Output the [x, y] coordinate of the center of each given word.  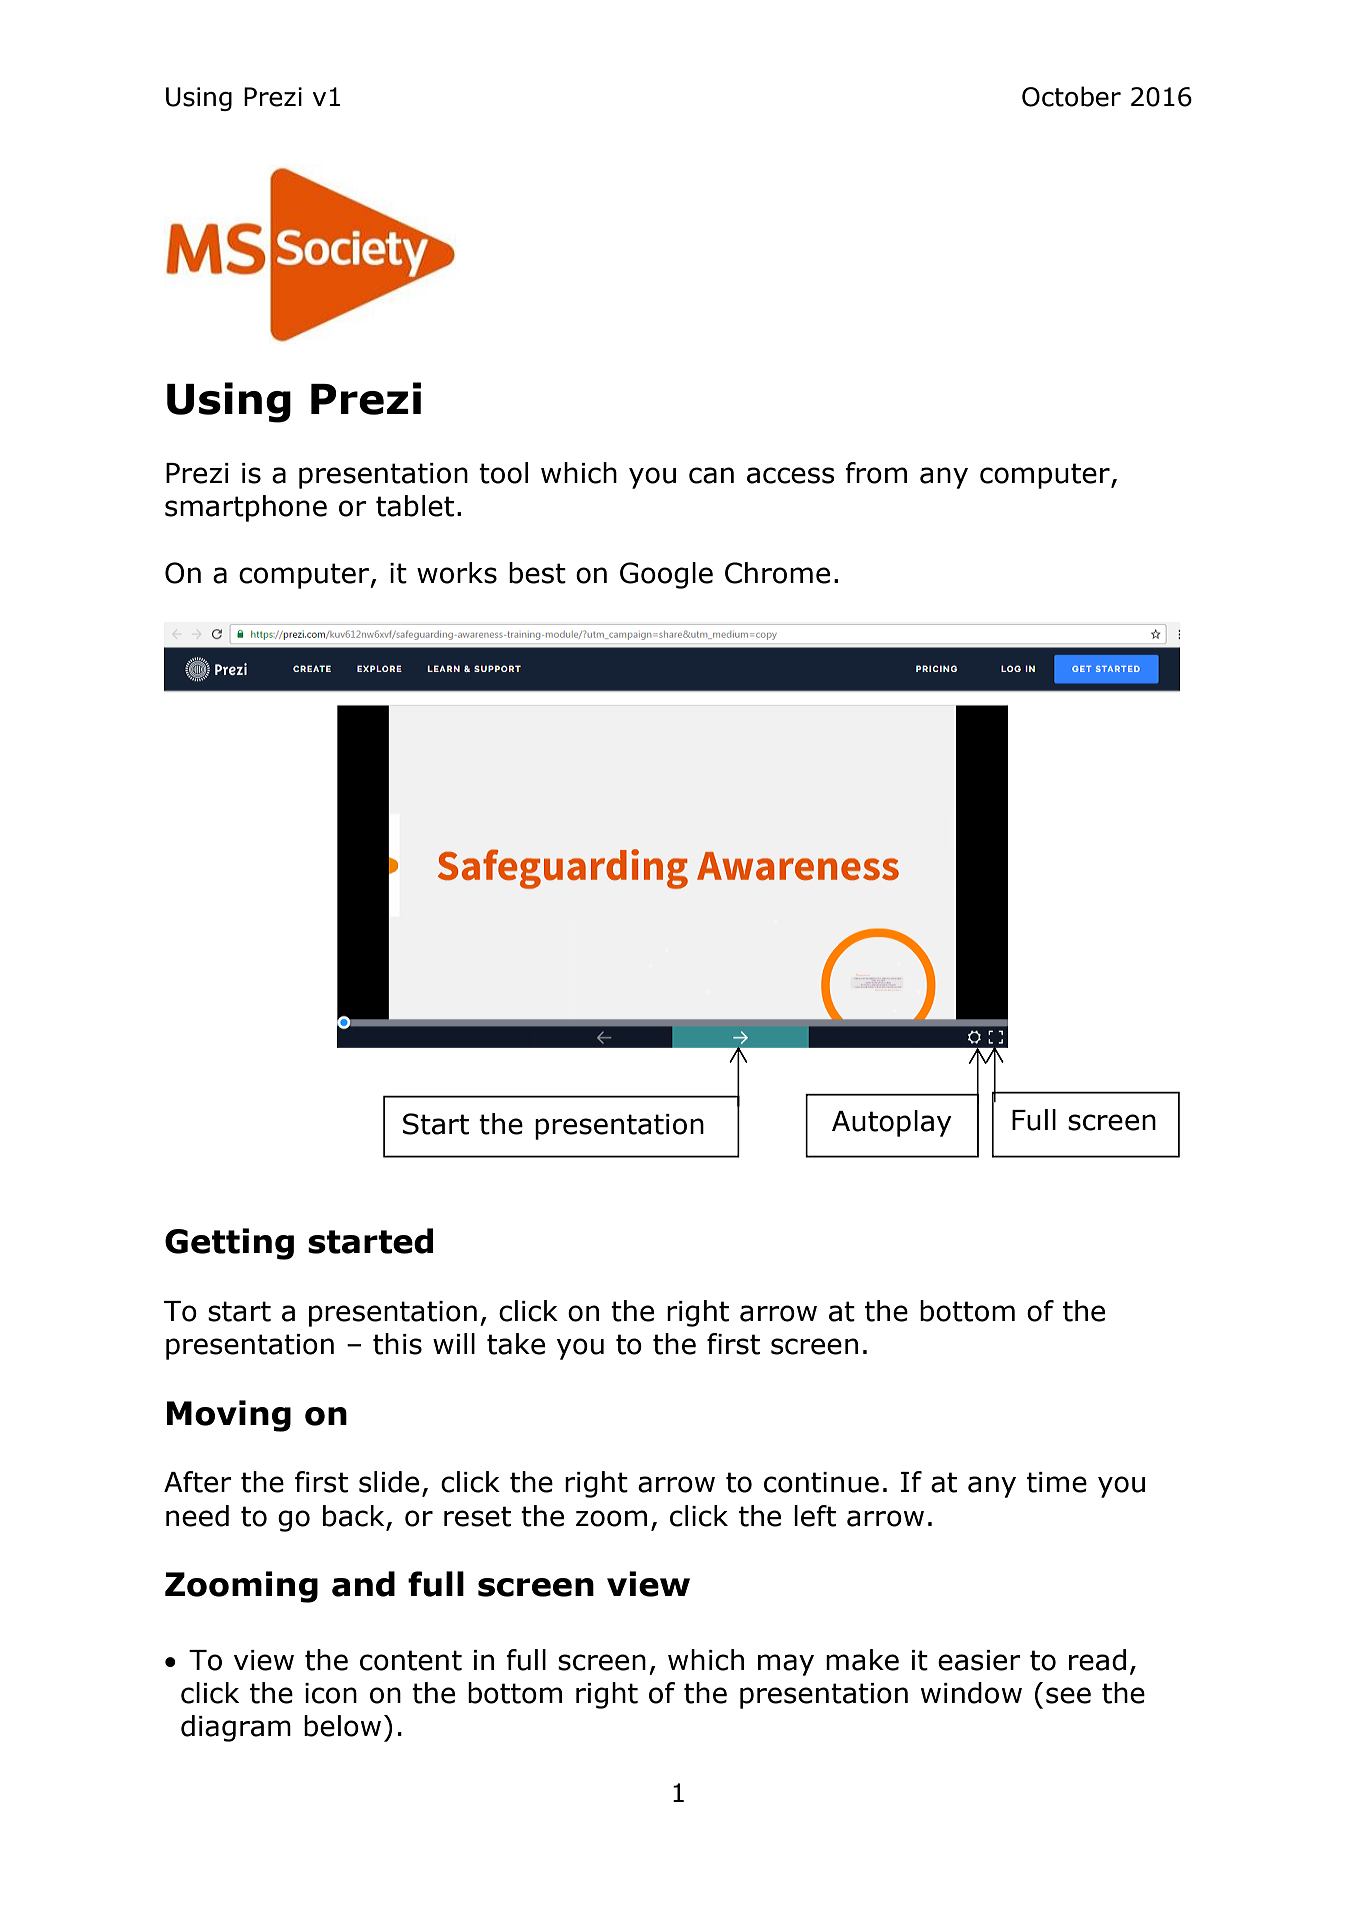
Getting [229, 1244]
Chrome [777, 573]
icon [331, 1693]
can [711, 475]
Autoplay [892, 1123]
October [1071, 96]
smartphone [246, 508]
